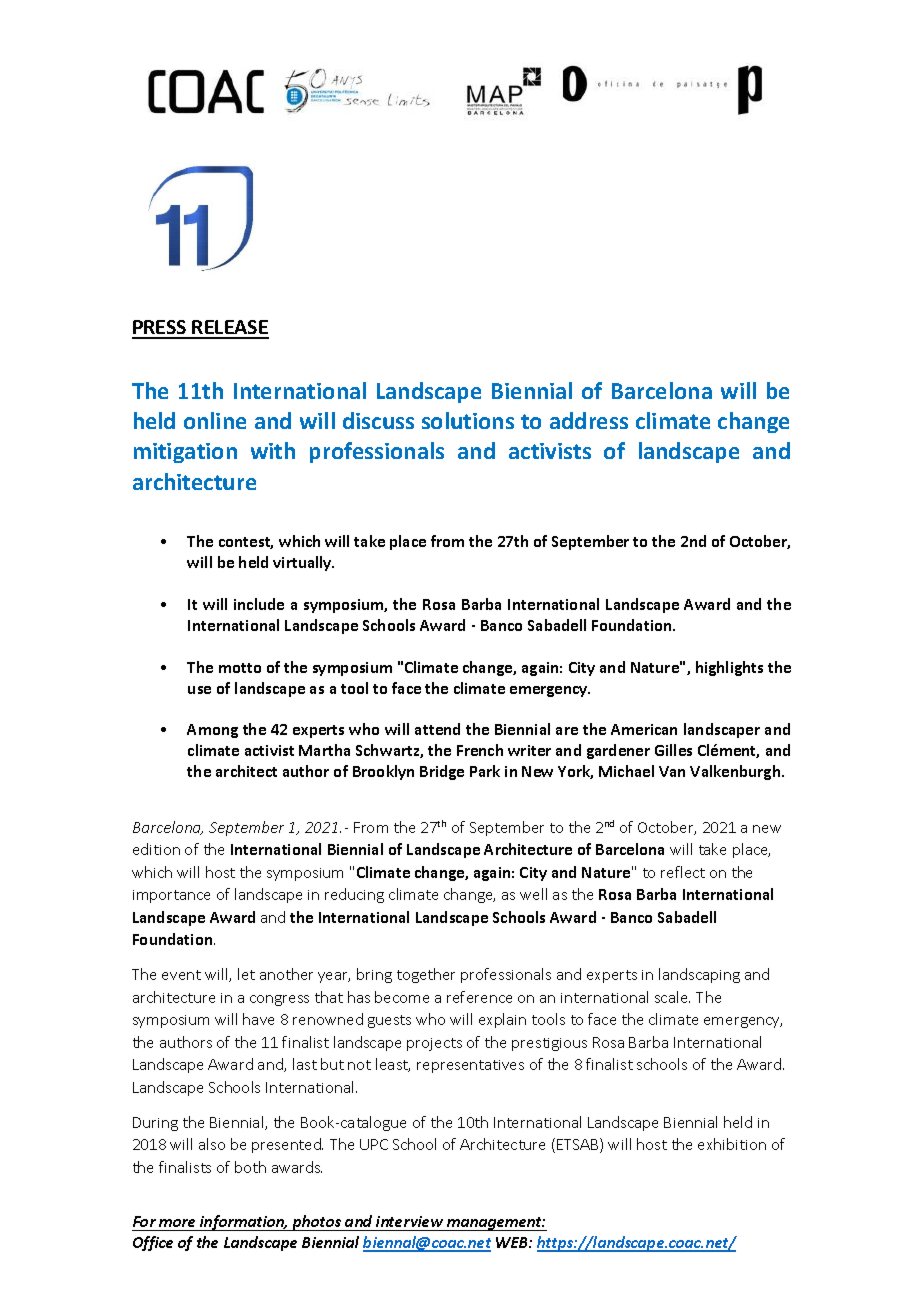  What do you see at coordinates (215, 420) in the screenshot?
I see `online` at bounding box center [215, 420].
